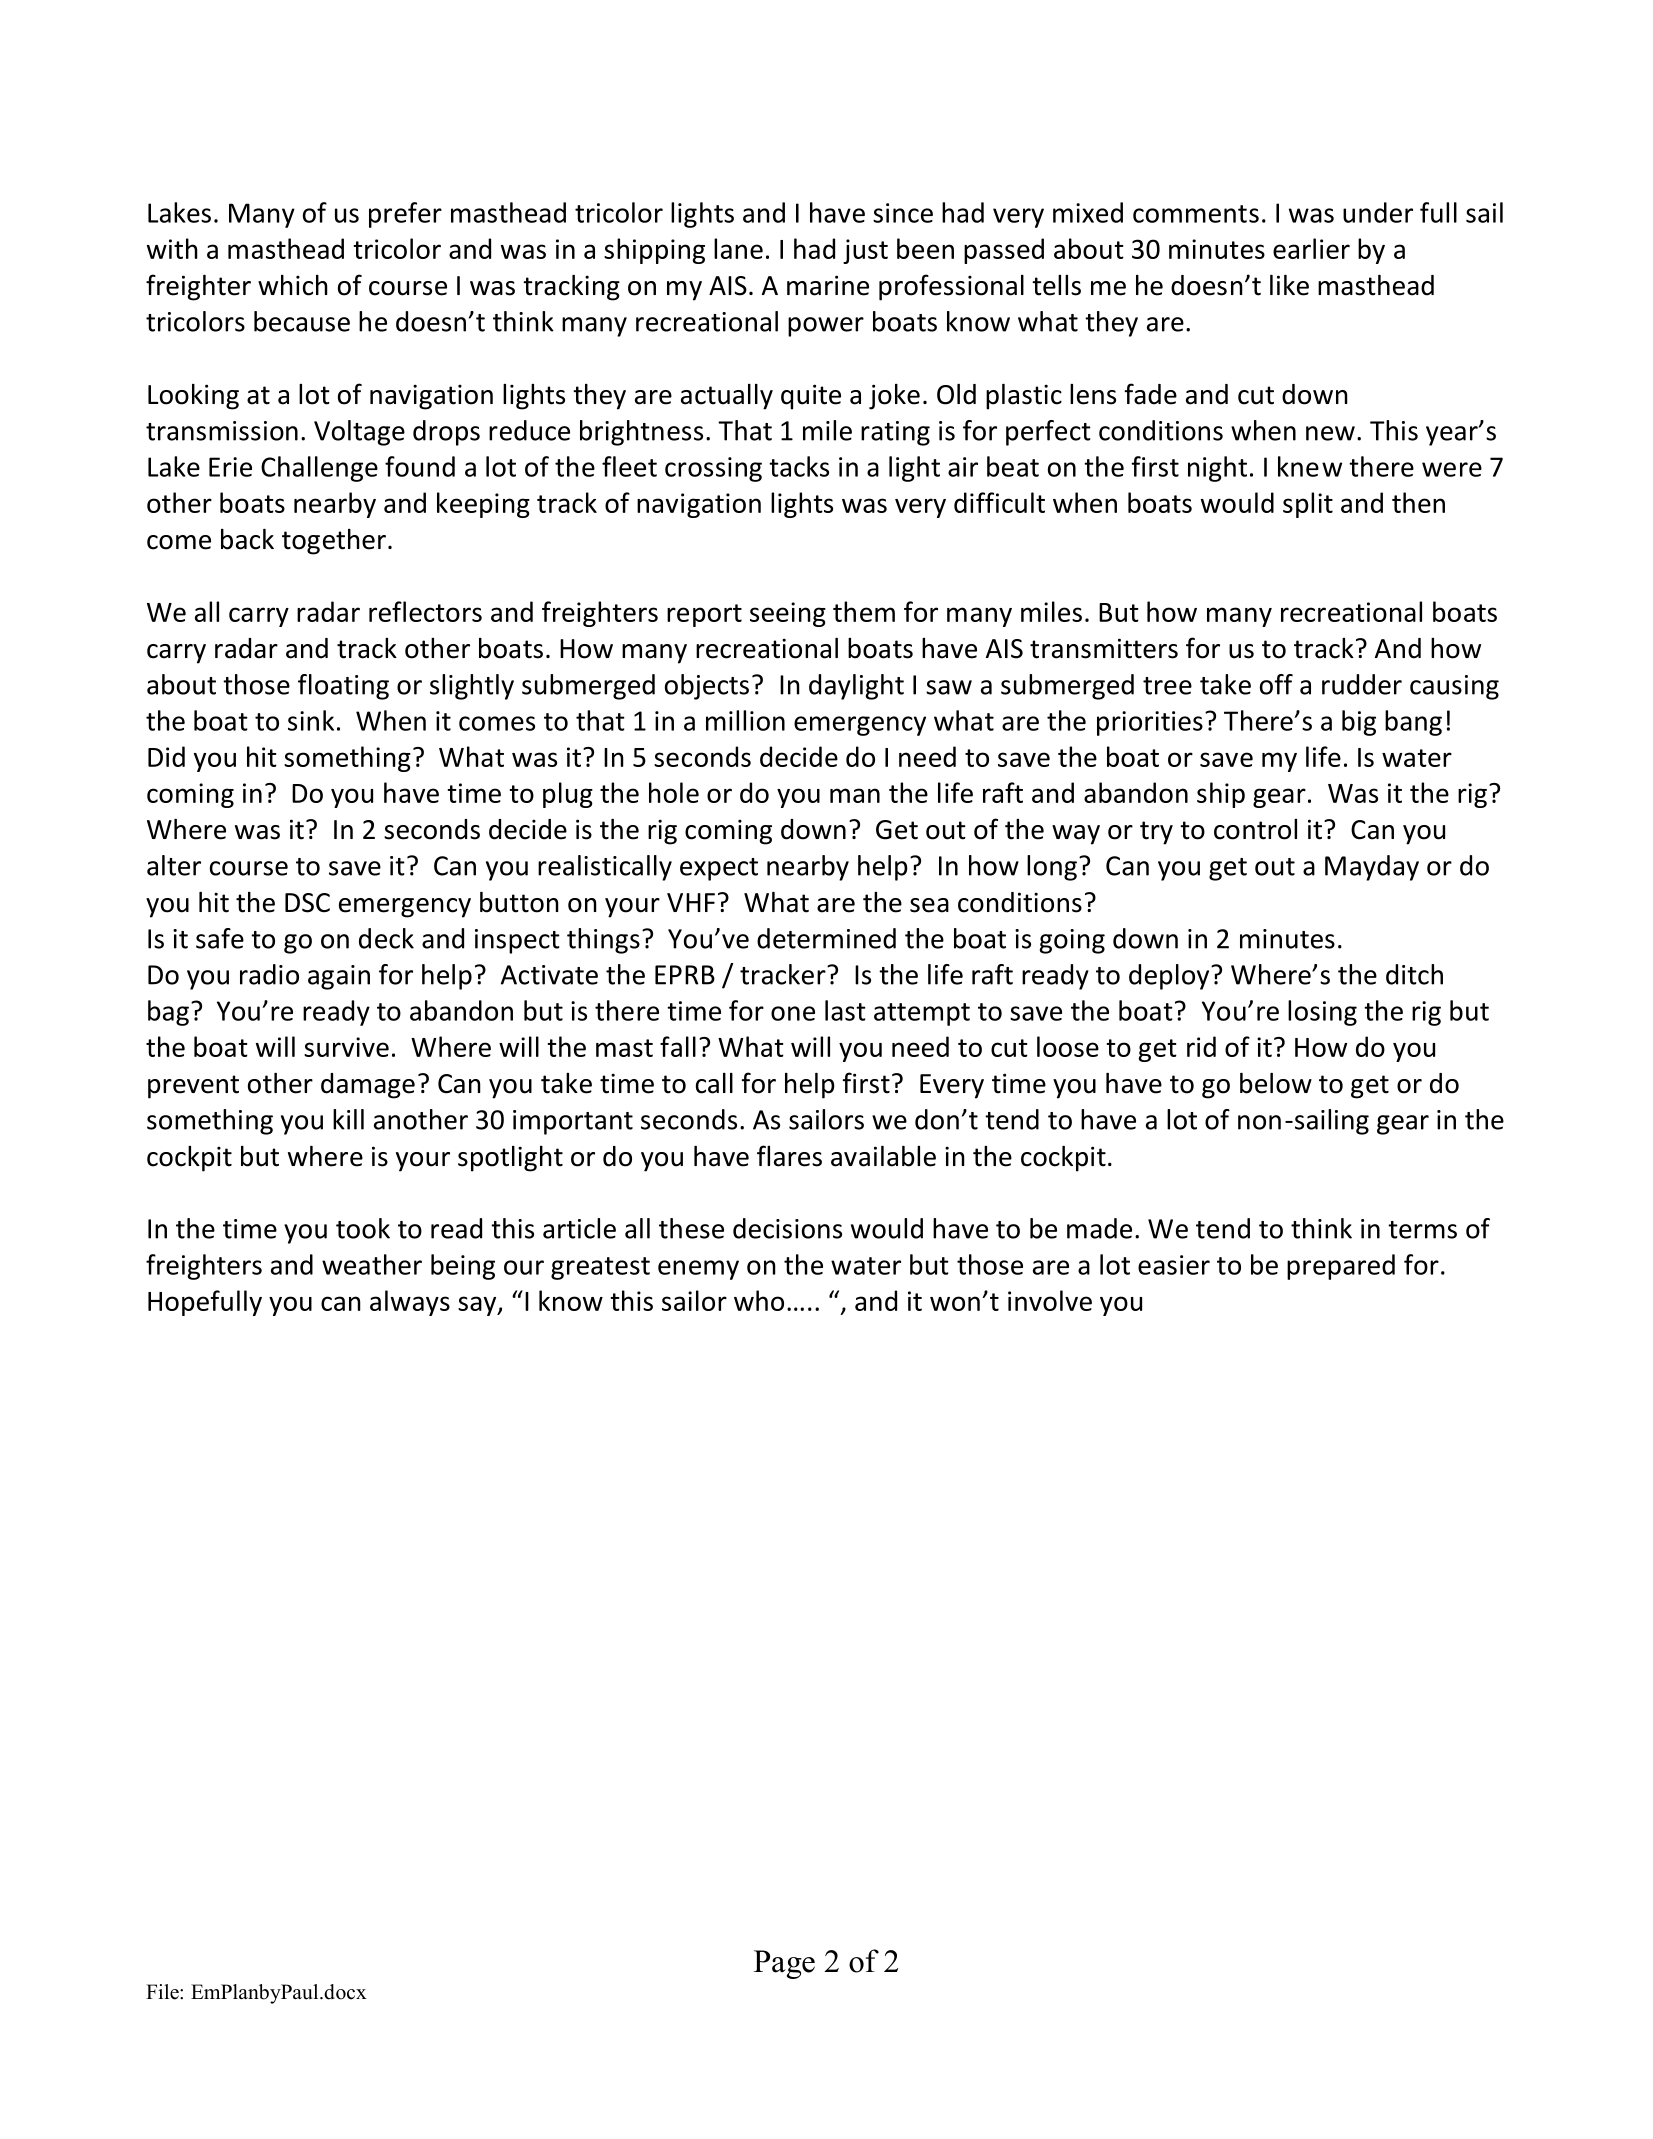 Image resolution: width=1653 pixels, height=2139 pixels. I want to click on together, so click(334, 542).
